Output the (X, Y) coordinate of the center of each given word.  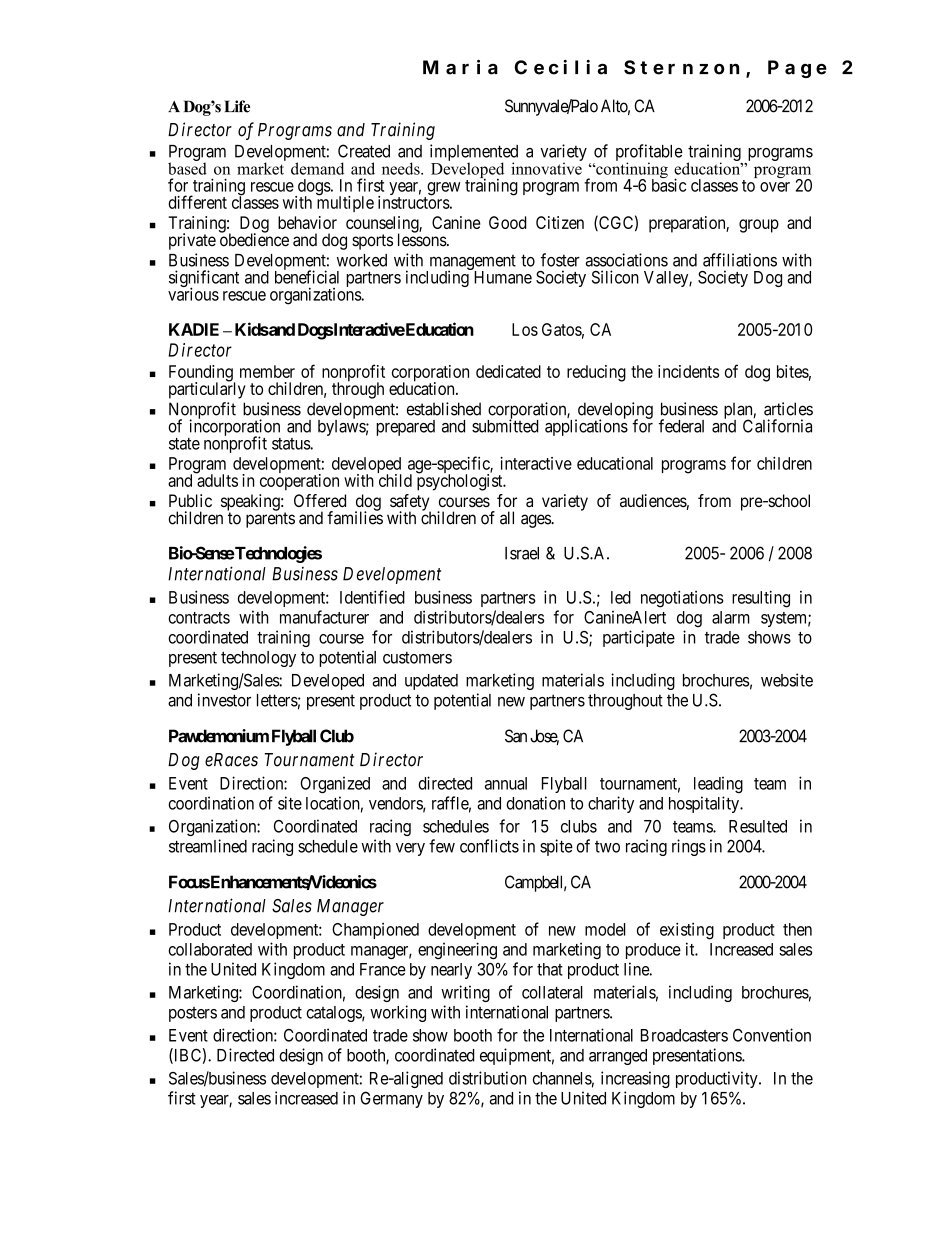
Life (237, 106)
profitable (649, 153)
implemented (474, 153)
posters (193, 1014)
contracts (199, 618)
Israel (522, 553)
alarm (731, 617)
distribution (487, 1078)
